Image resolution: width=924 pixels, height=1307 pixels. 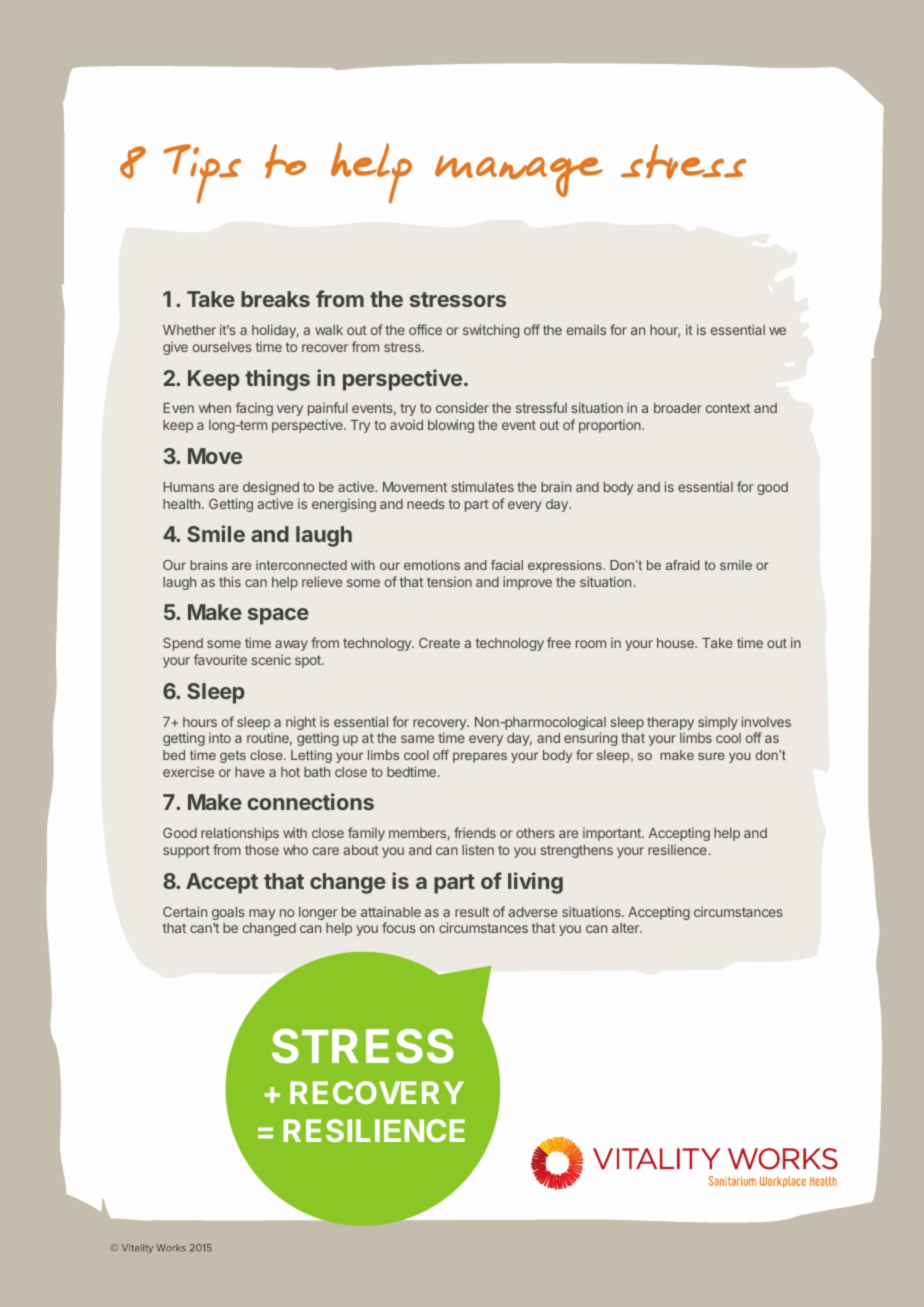 I want to click on afraid, so click(x=682, y=565).
